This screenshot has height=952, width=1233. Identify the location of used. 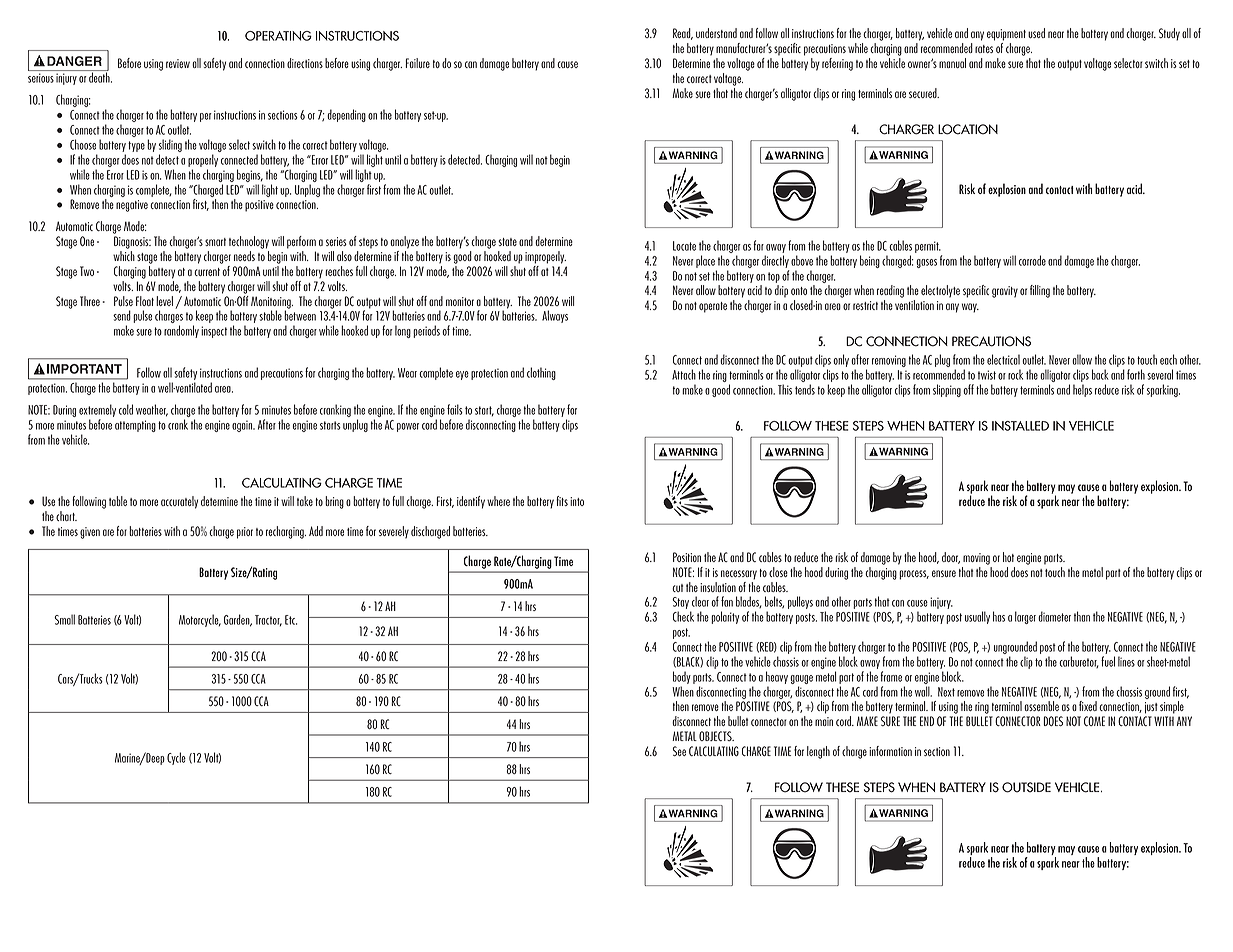
(1036, 33).
